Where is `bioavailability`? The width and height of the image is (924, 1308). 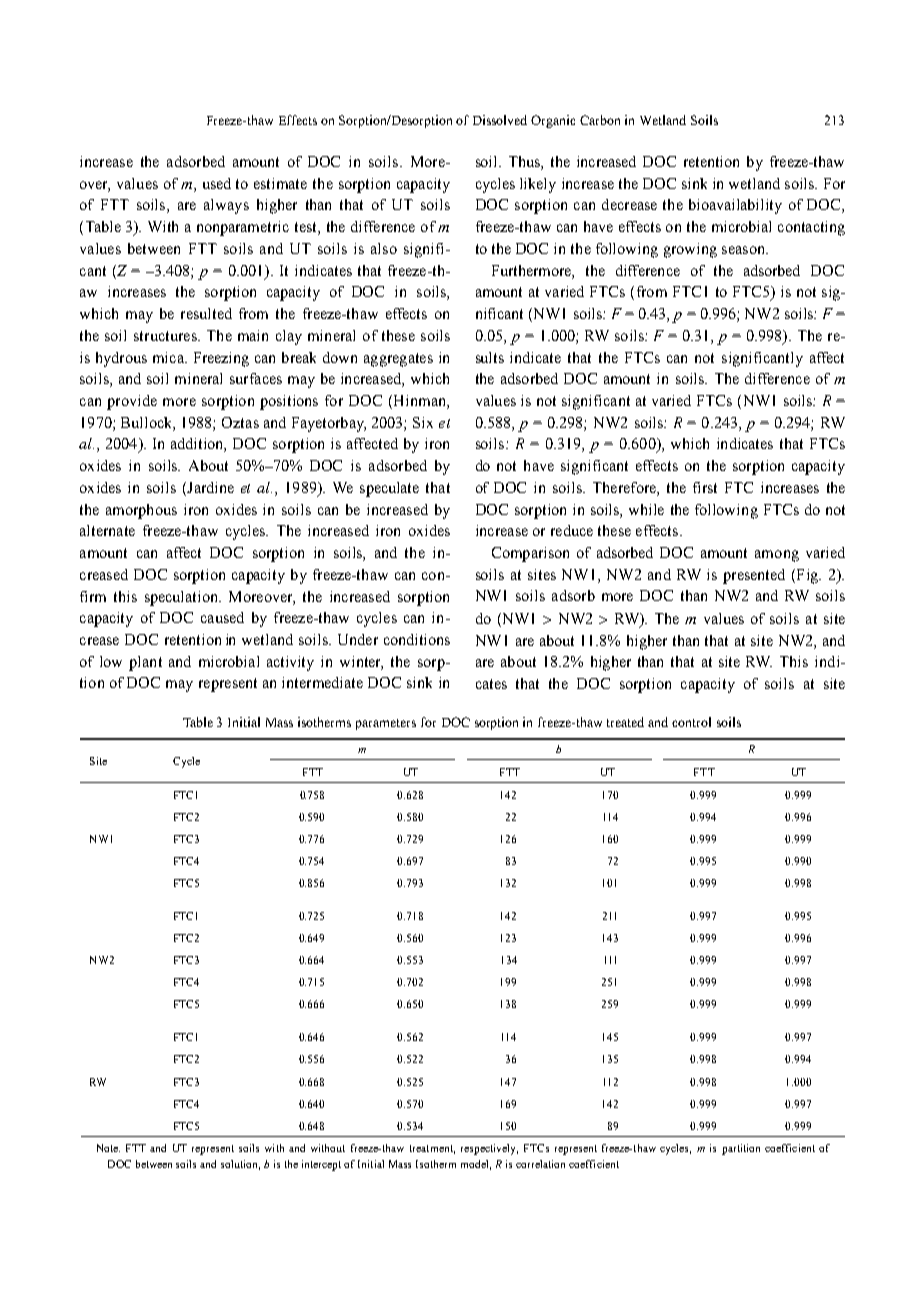
bioavailability is located at coordinates (735, 206).
